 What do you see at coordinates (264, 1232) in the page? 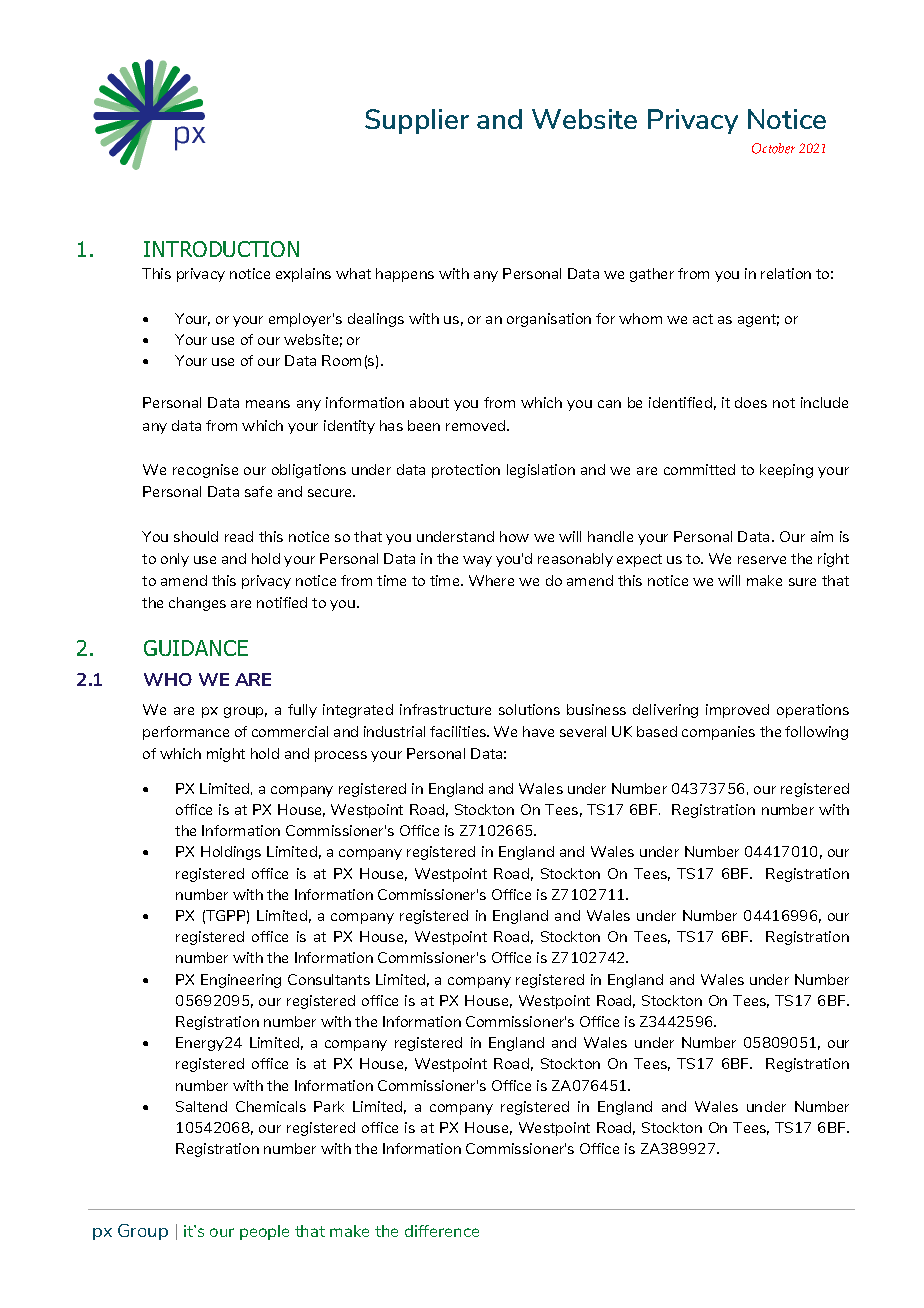
I see `people` at bounding box center [264, 1232].
